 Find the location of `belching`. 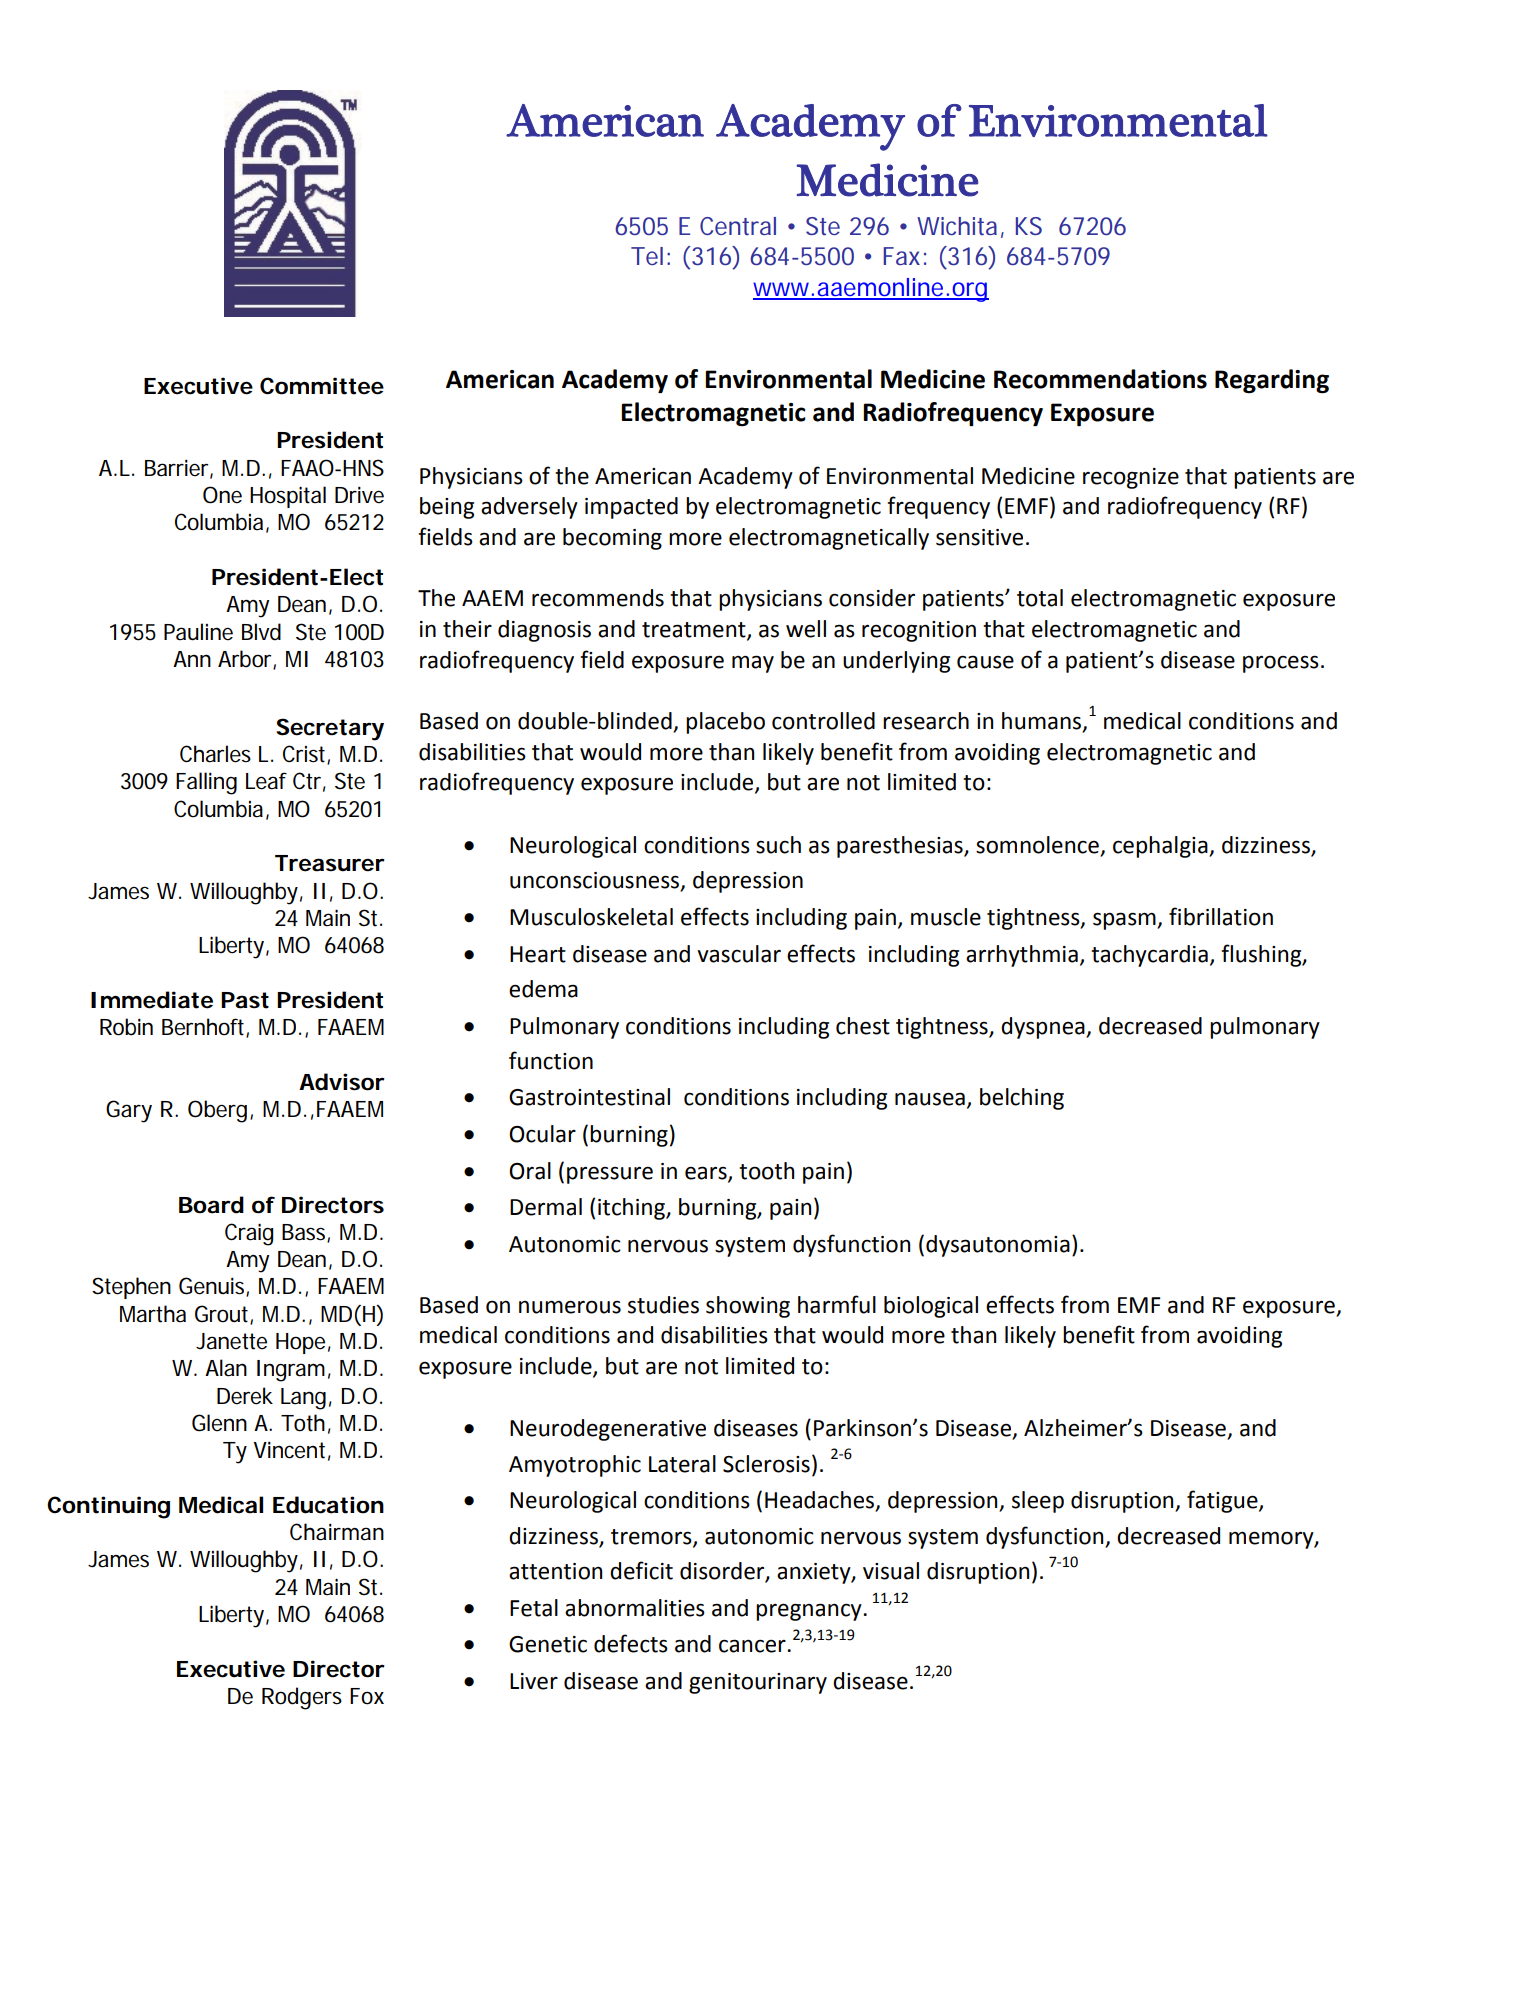

belching is located at coordinates (1022, 1099).
